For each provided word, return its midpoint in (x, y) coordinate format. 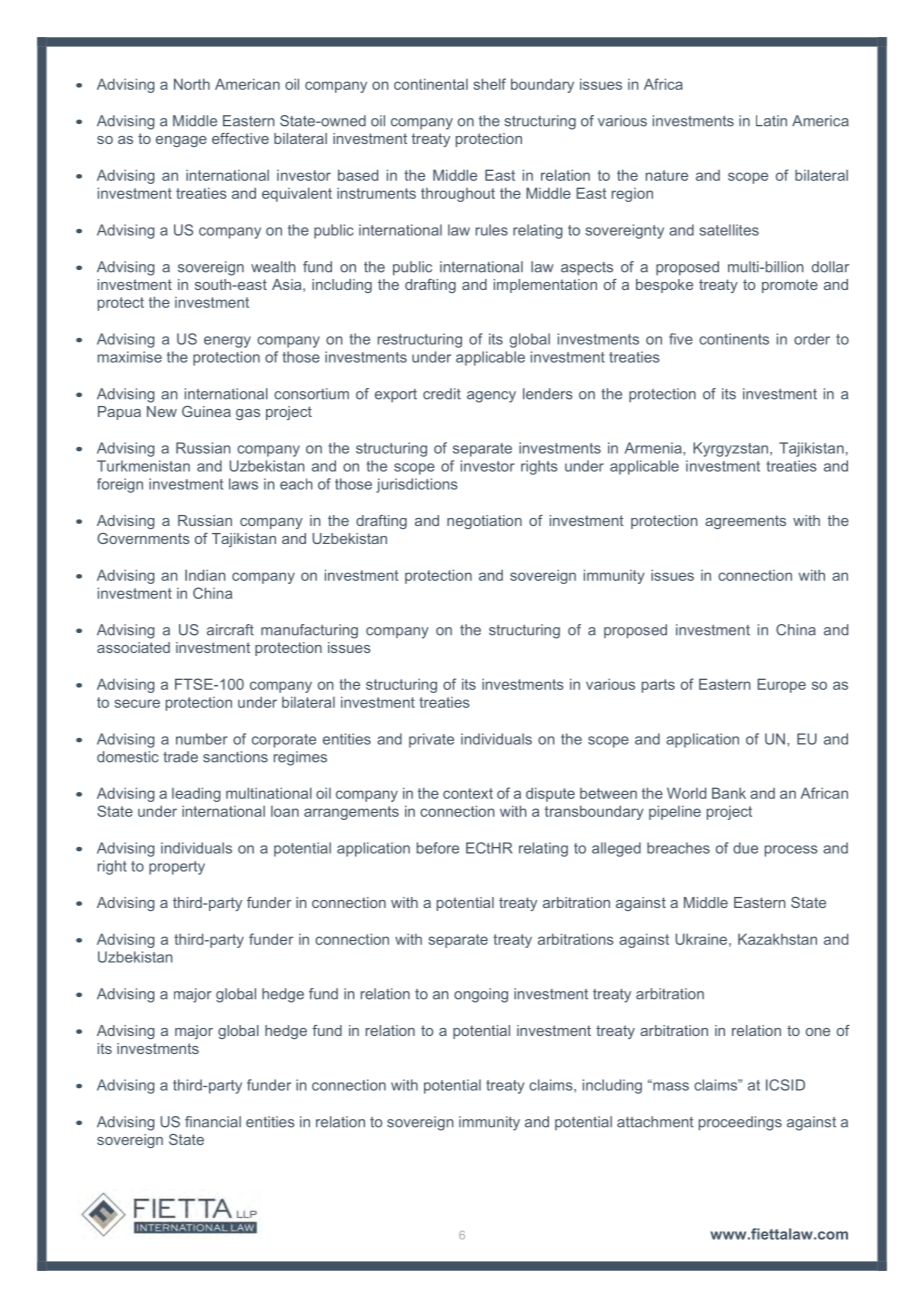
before (438, 848)
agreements (745, 522)
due (745, 848)
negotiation (484, 522)
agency (491, 397)
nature (667, 175)
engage (181, 141)
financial (213, 1122)
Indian (205, 575)
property (177, 868)
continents (734, 339)
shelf (489, 84)
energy (227, 342)
